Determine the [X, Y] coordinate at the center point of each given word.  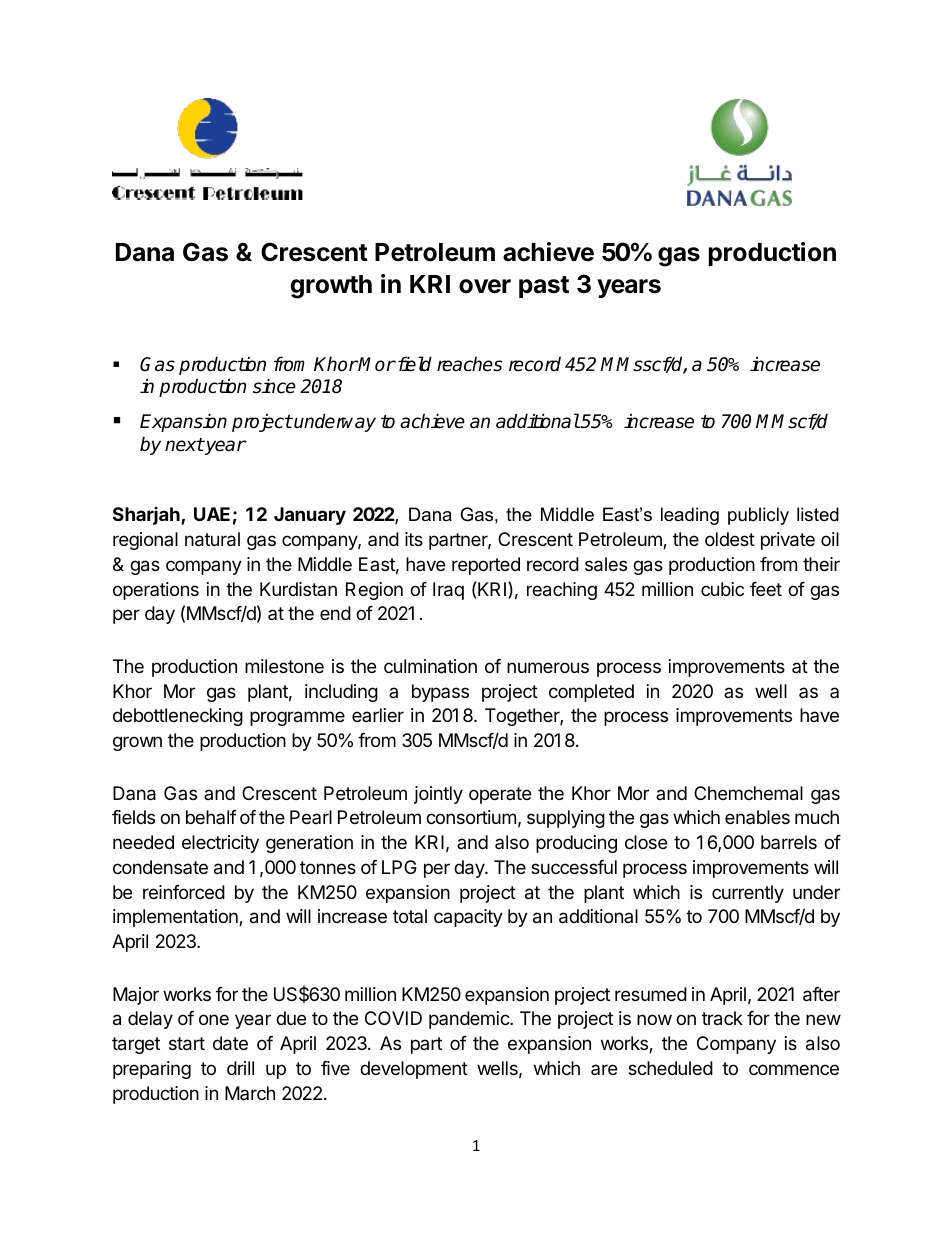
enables [757, 817]
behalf [211, 817]
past [544, 287]
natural [212, 539]
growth [331, 287]
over [485, 286]
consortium [471, 817]
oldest [730, 539]
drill [240, 1068]
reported [486, 566]
